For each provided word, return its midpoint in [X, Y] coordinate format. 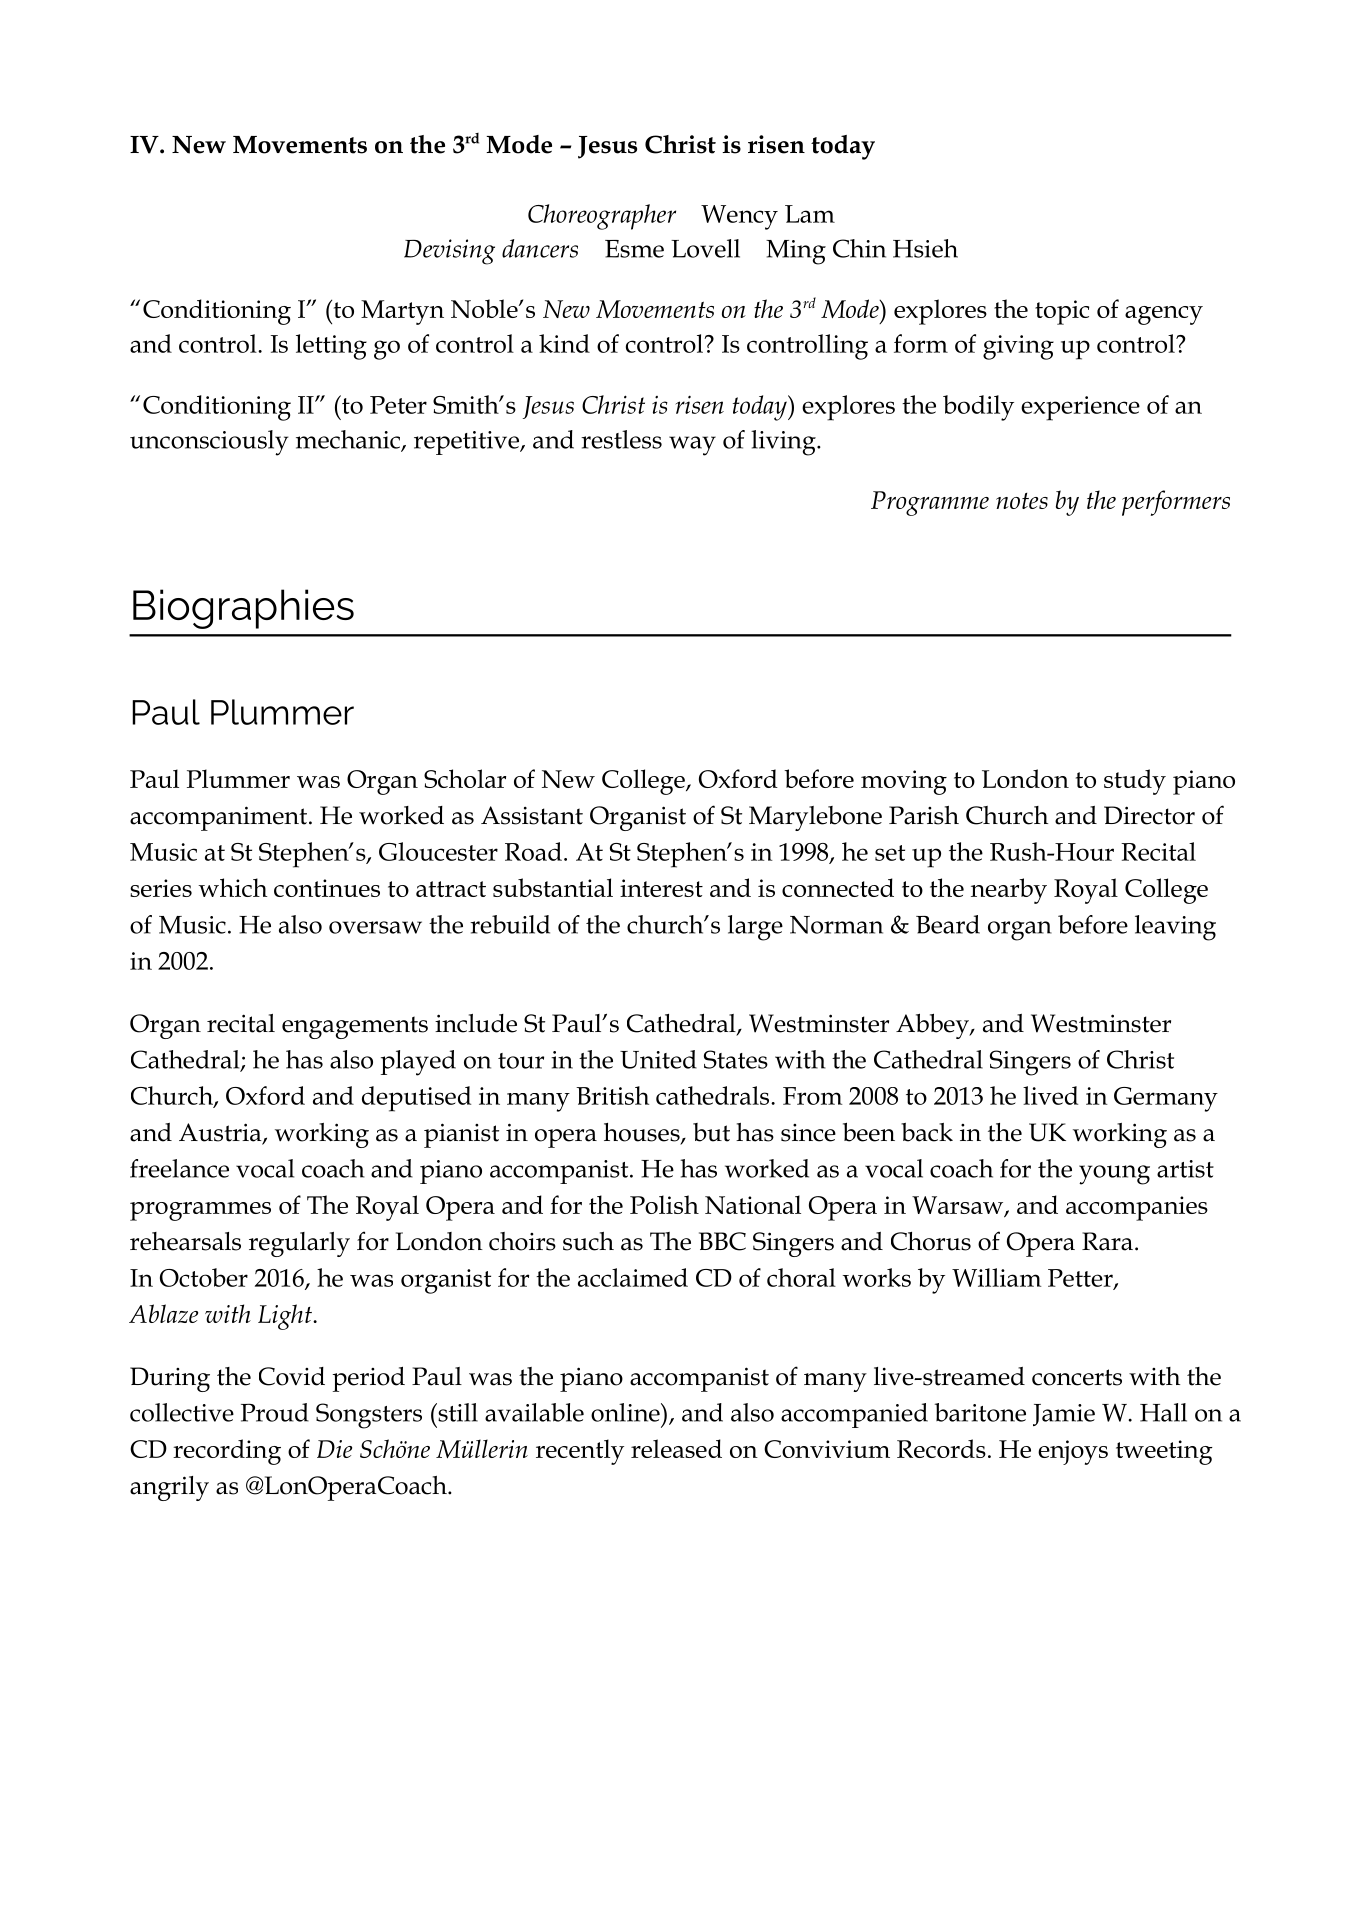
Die [334, 1449]
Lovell [705, 248]
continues [327, 888]
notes [1022, 501]
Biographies [243, 609]
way [692, 446]
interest [661, 888]
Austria [221, 1133]
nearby [1009, 891]
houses [643, 1133]
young [1114, 1175]
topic [1062, 312]
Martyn [402, 312]
